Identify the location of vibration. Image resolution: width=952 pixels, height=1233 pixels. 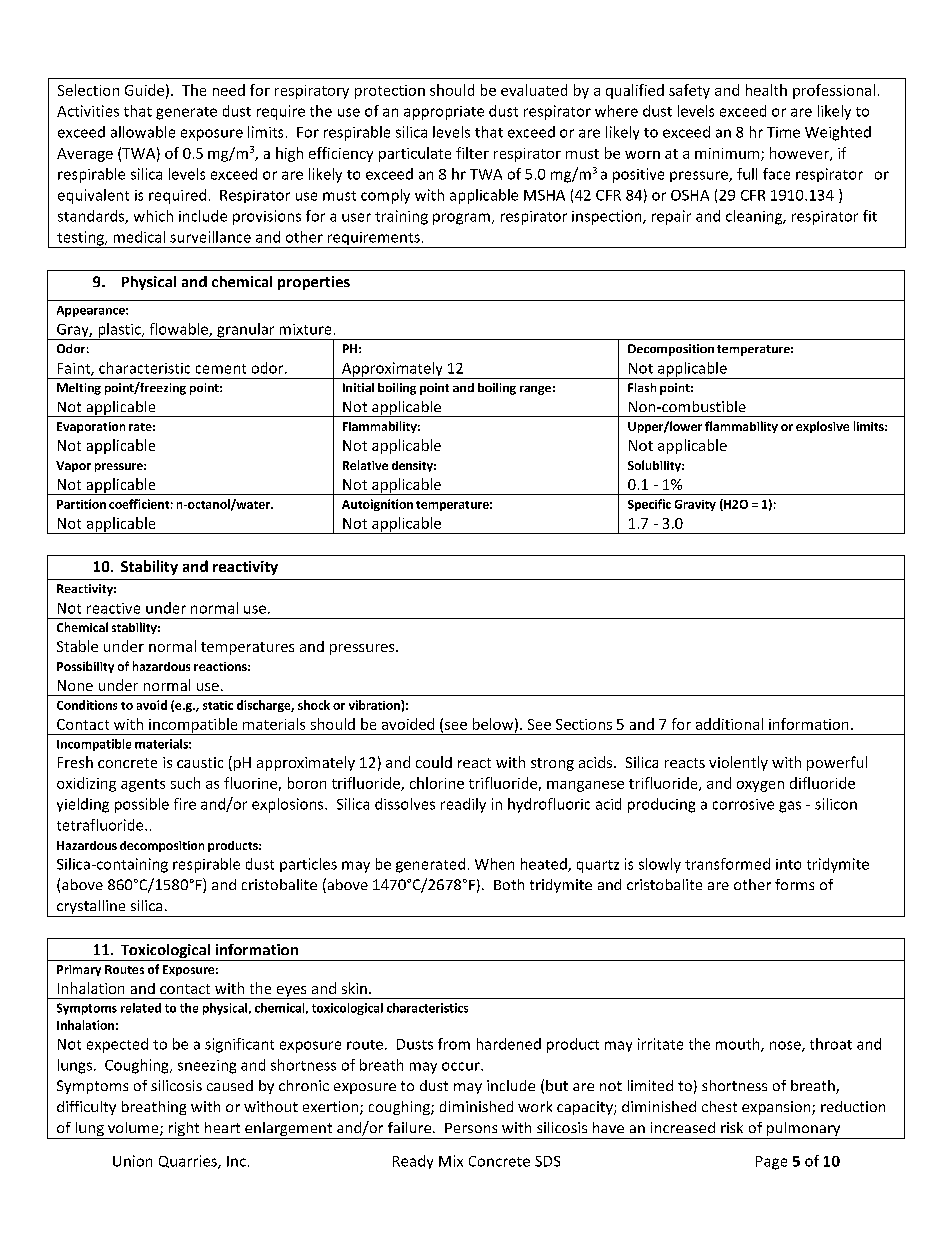
(375, 705).
